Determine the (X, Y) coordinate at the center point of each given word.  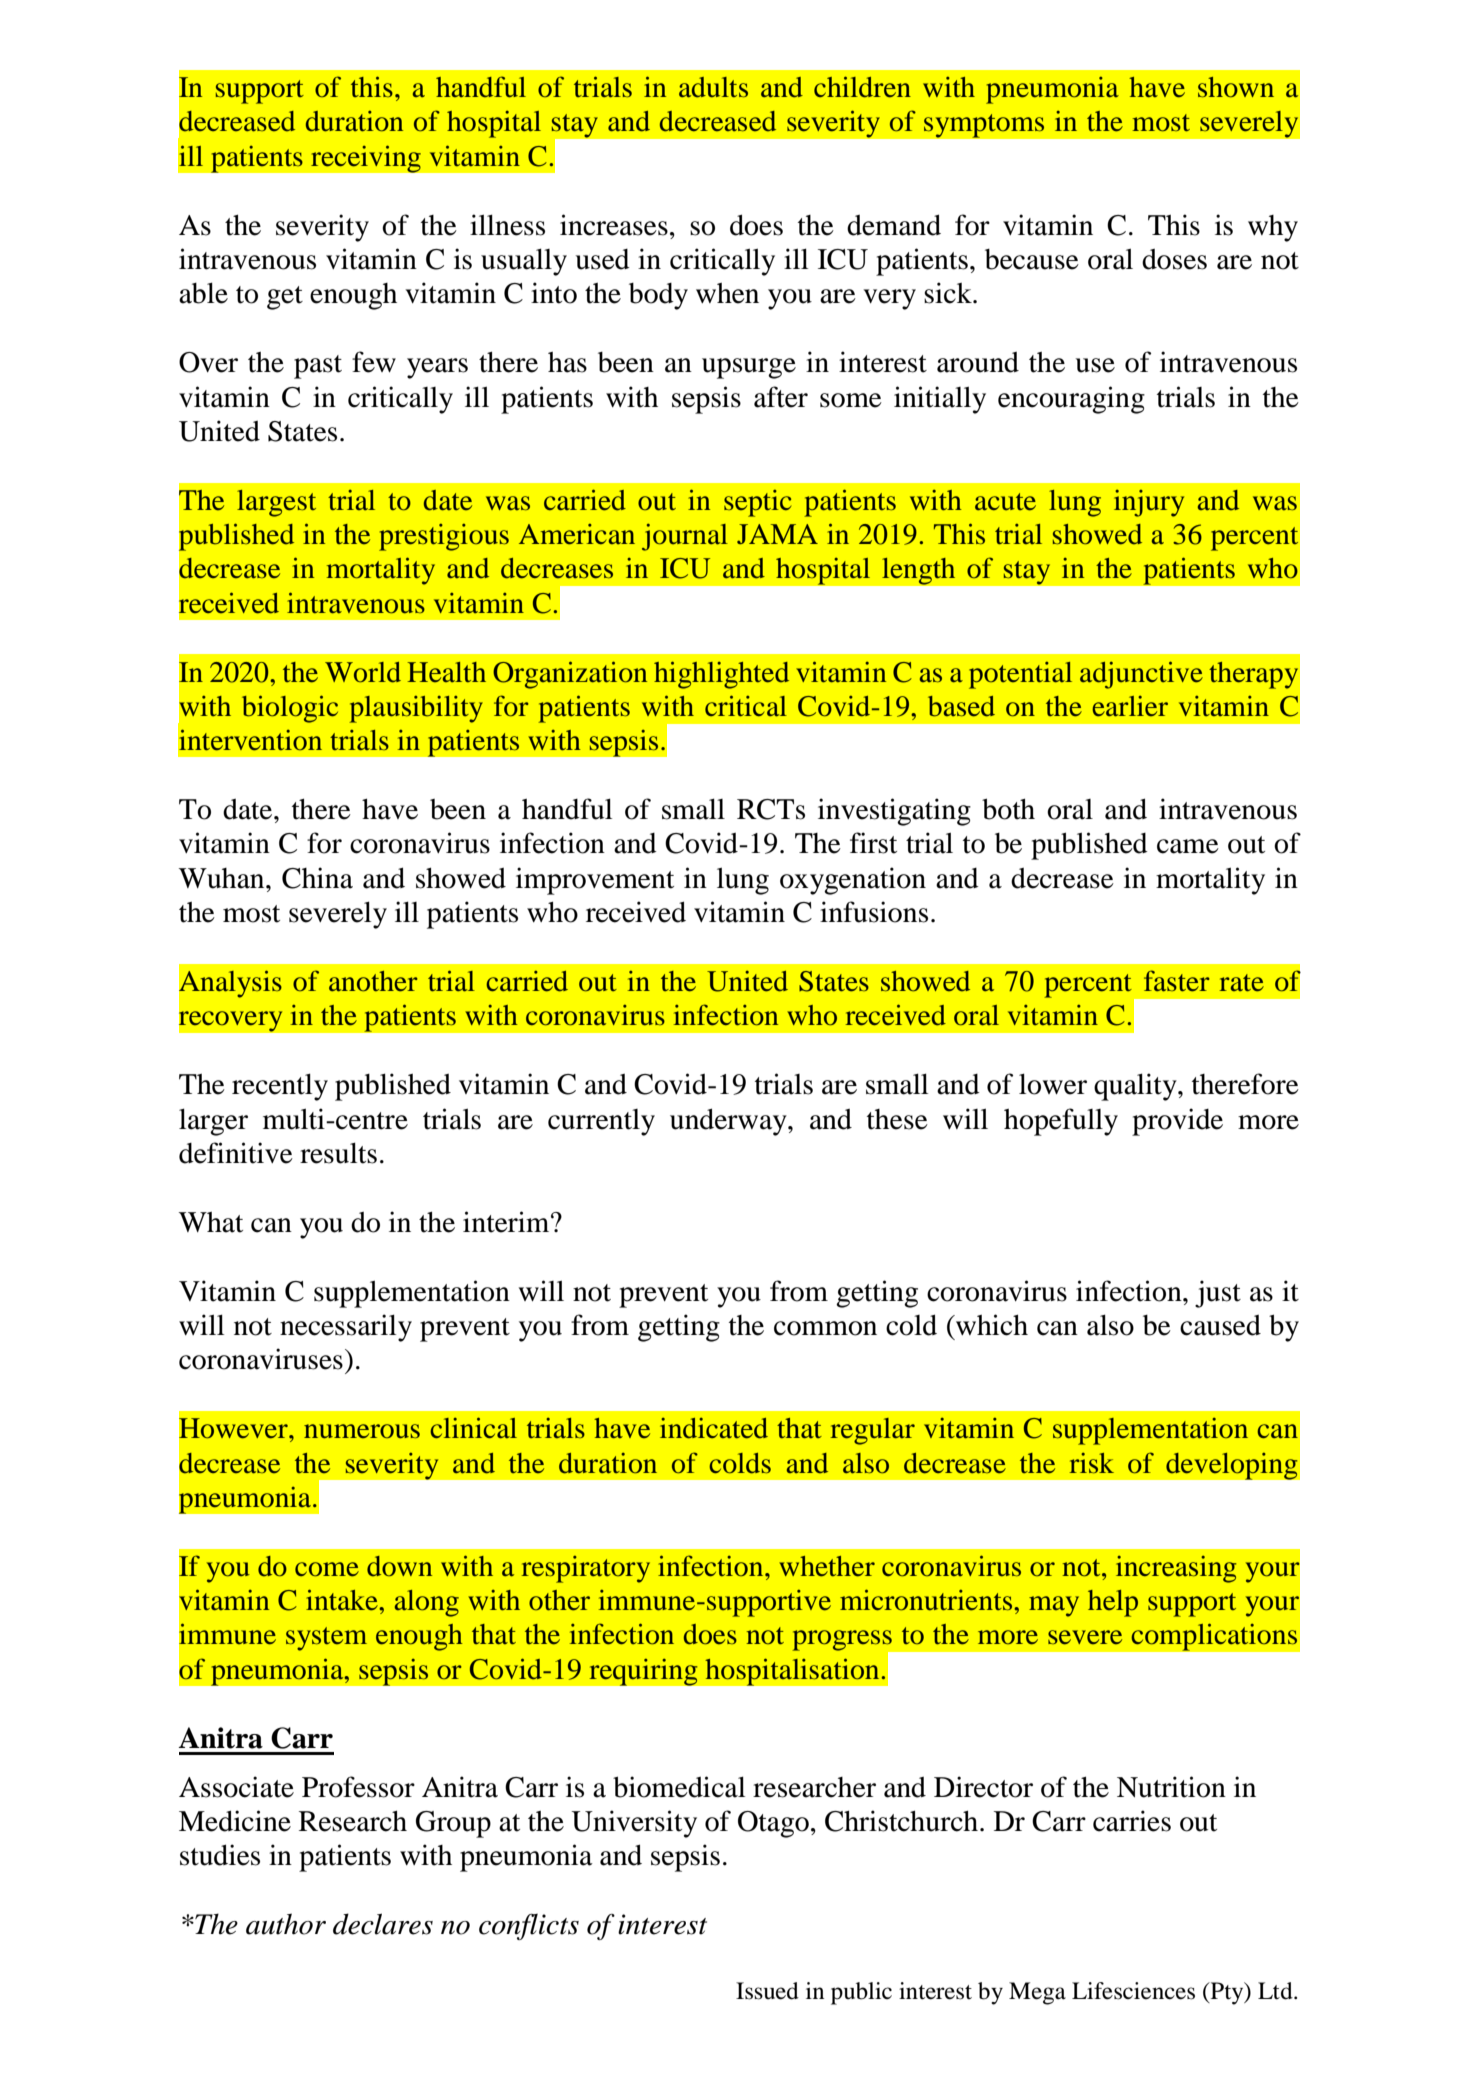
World (363, 672)
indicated (714, 1428)
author (286, 1924)
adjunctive (1141, 675)
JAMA (777, 534)
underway (729, 1122)
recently (280, 1087)
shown (1236, 87)
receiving (365, 159)
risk (1091, 1463)
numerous (362, 1431)
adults (713, 87)
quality (1136, 1087)
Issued (767, 1991)
